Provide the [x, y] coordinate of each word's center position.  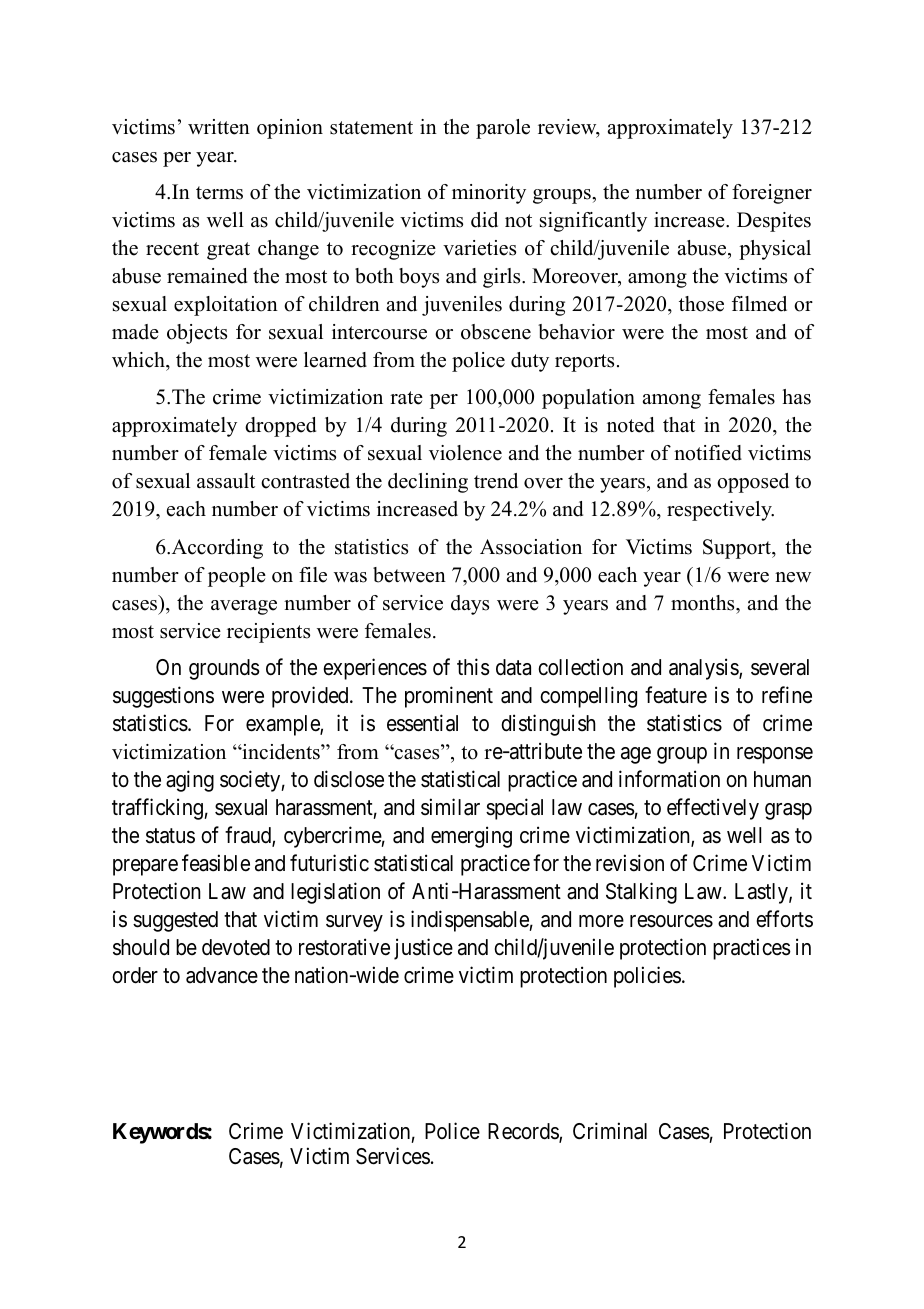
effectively [713, 809]
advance [222, 975]
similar [450, 807]
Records [524, 1132]
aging [190, 781]
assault [226, 481]
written [219, 127]
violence [465, 453]
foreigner [772, 194]
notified [708, 453]
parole [503, 129]
